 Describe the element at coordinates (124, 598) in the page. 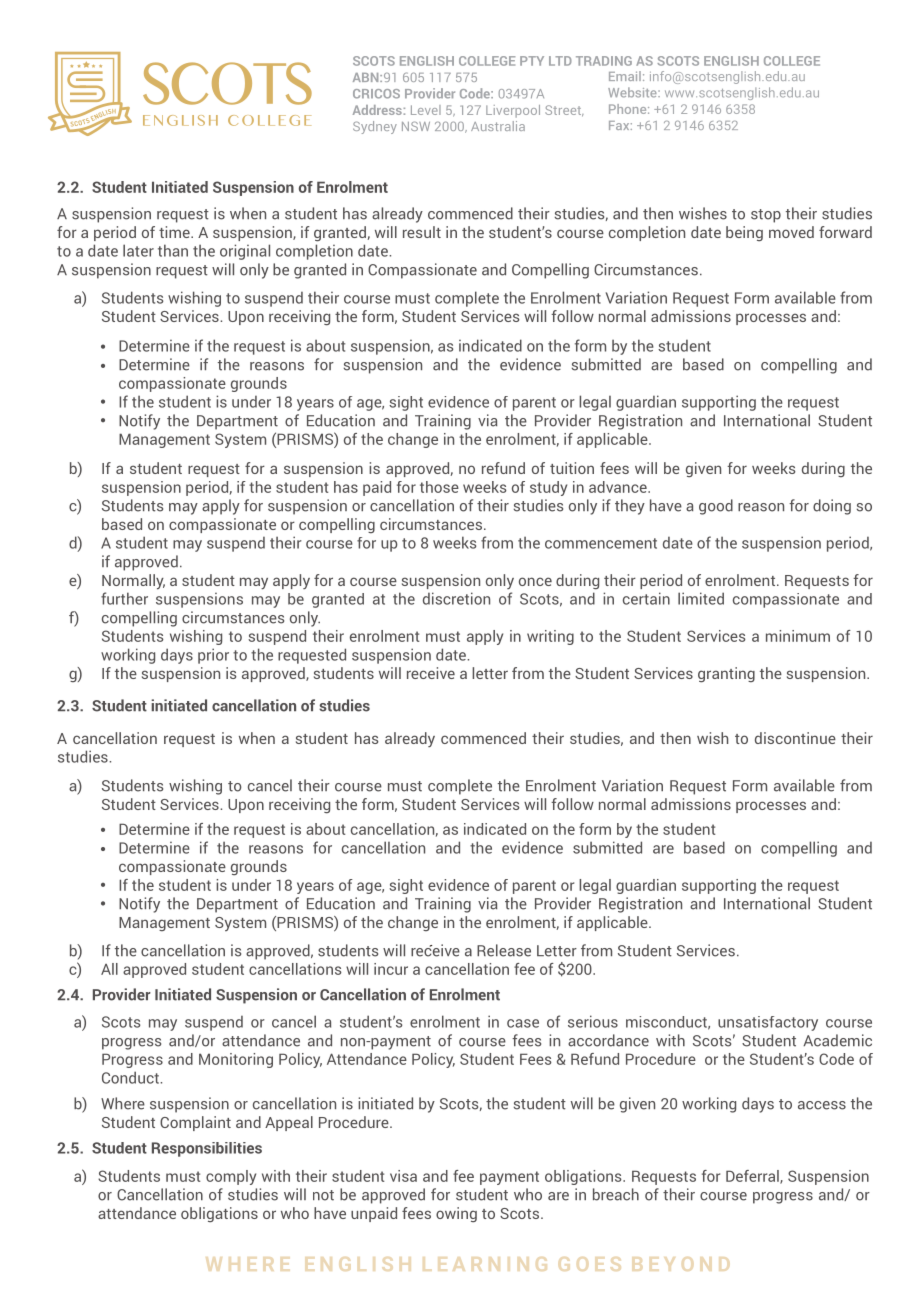

I see `further` at that location.
